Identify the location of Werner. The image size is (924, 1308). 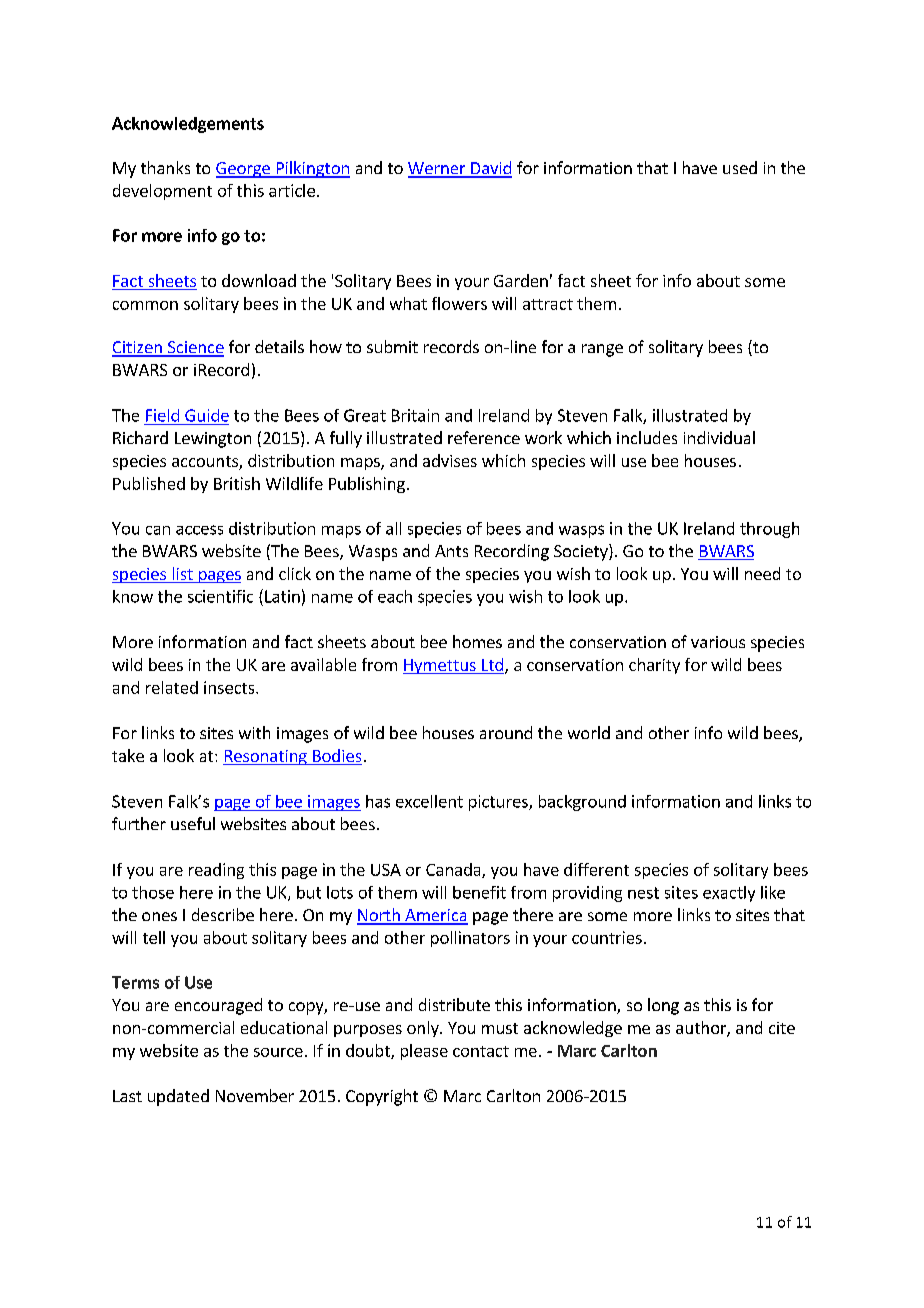
(438, 169).
